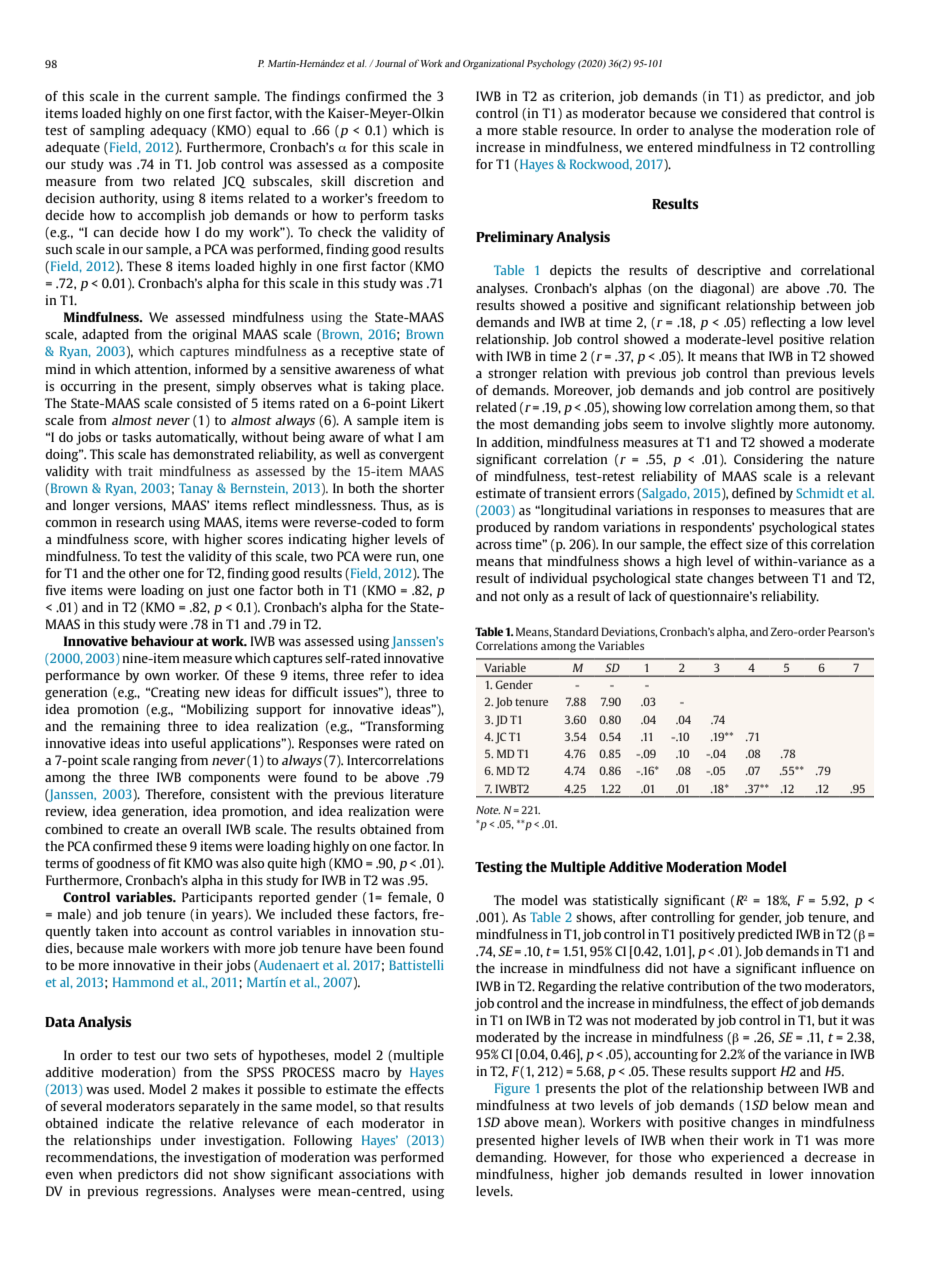 This page has width=952, height=1270. What do you see at coordinates (640, 596) in the page?
I see `lack` at bounding box center [640, 596].
